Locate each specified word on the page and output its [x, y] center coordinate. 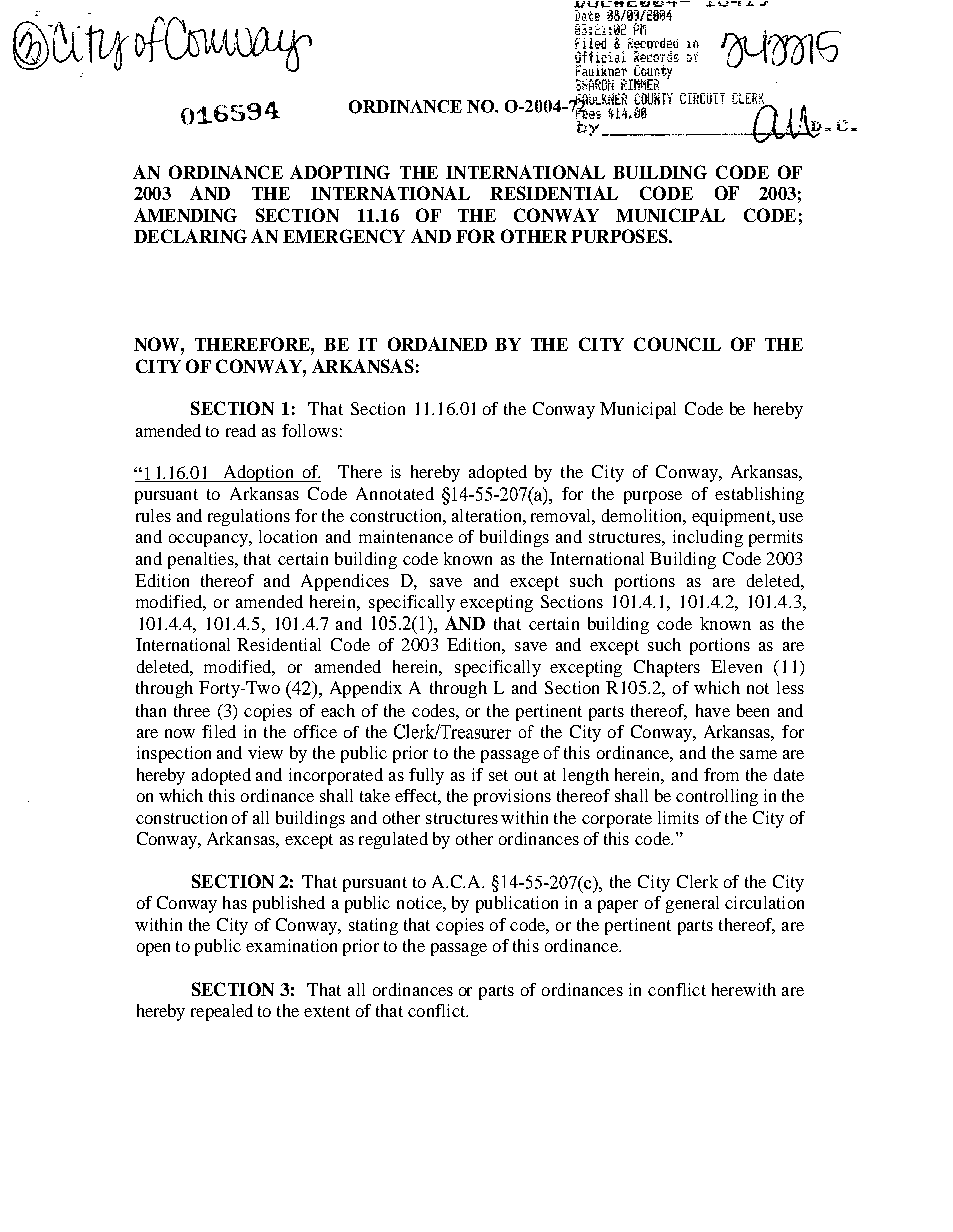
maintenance [406, 536]
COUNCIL [677, 344]
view [265, 752]
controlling [717, 797]
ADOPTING [340, 172]
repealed [222, 1012]
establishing [759, 495]
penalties [202, 560]
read [241, 430]
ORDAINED [437, 344]
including [708, 538]
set [498, 775]
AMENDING [185, 215]
